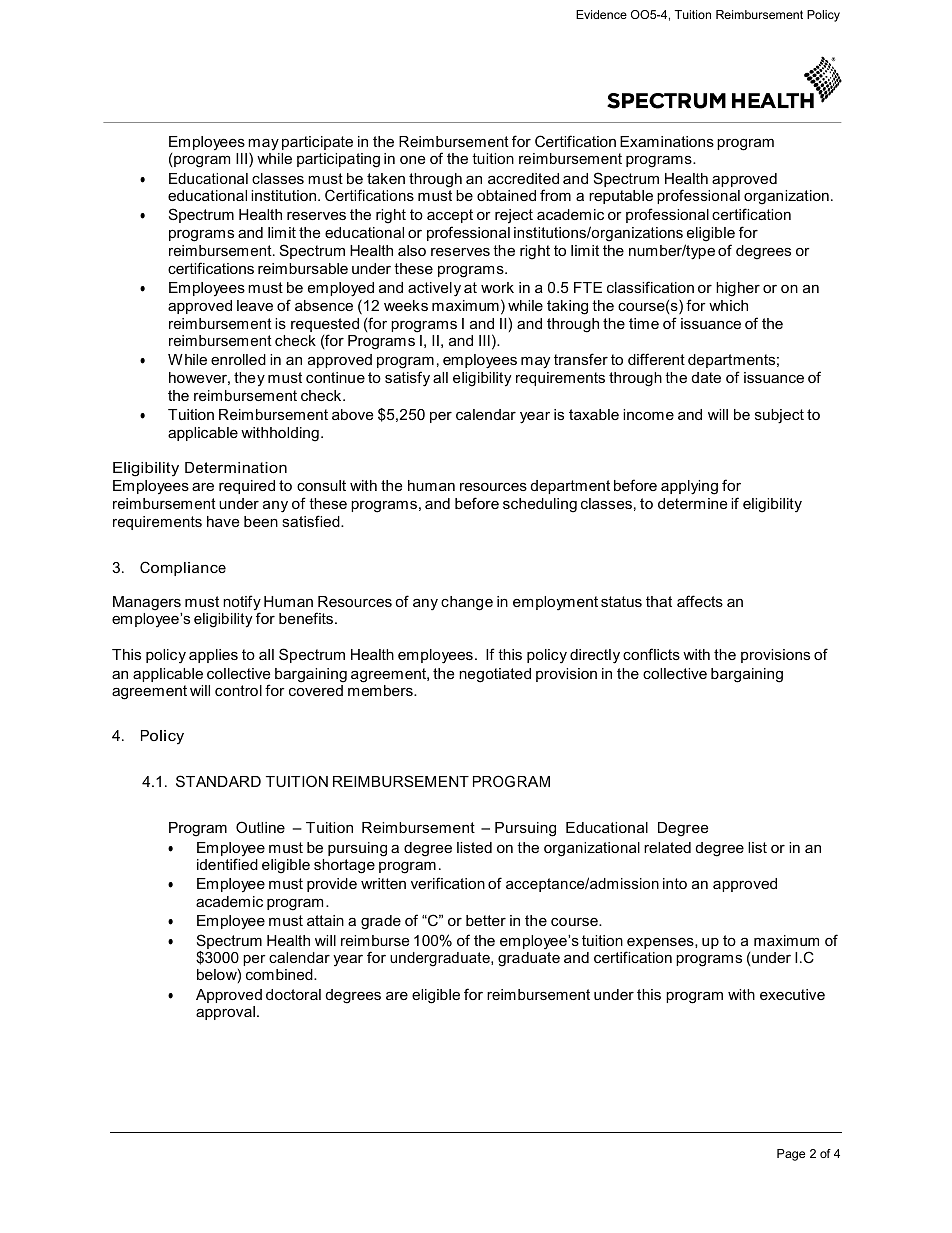 The image size is (952, 1233). What do you see at coordinates (467, 603) in the page?
I see `change` at bounding box center [467, 603].
